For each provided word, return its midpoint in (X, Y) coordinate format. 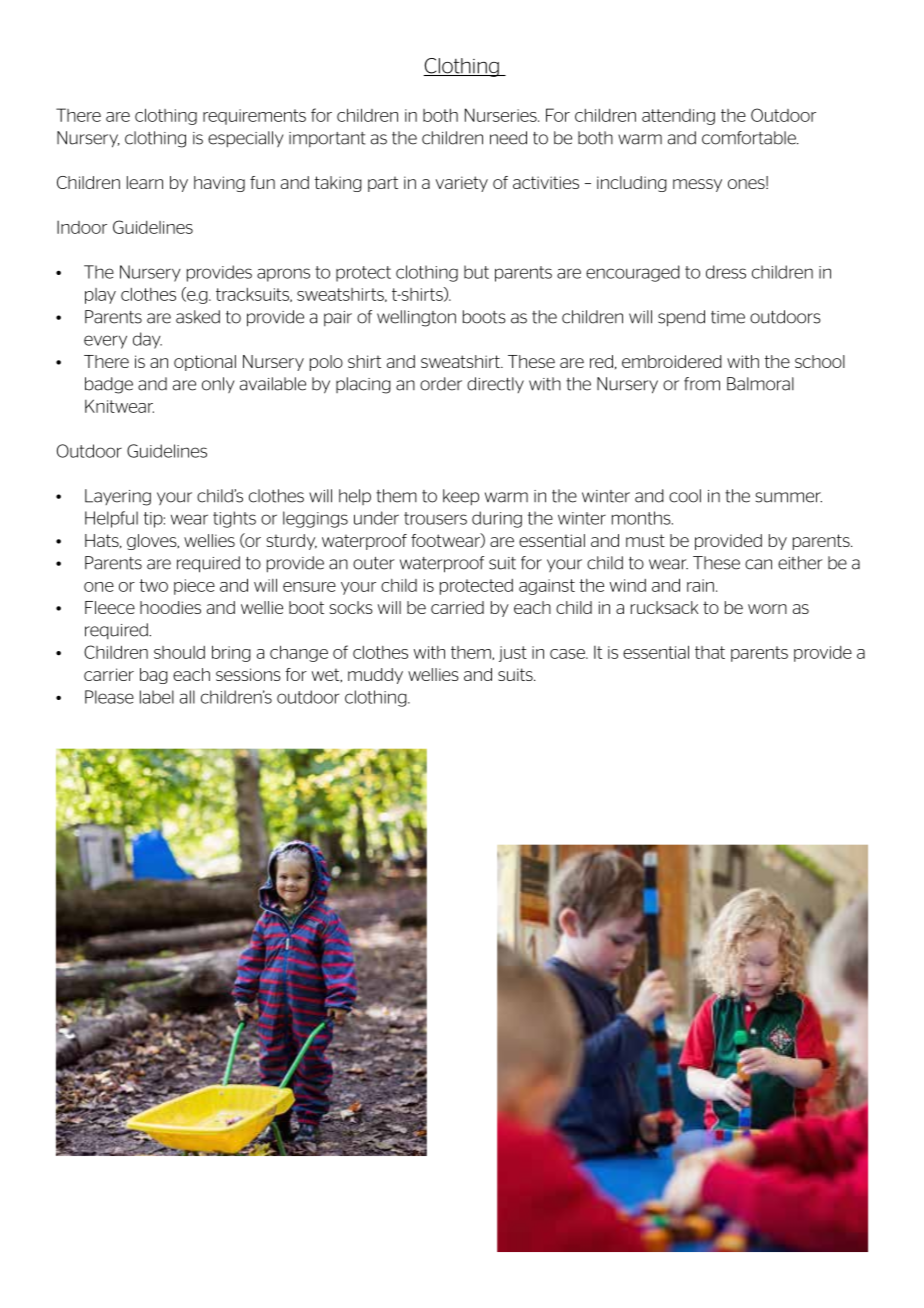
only (218, 385)
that (710, 652)
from (702, 384)
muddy (375, 676)
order (441, 384)
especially (245, 139)
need (508, 138)
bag (154, 676)
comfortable (750, 138)
